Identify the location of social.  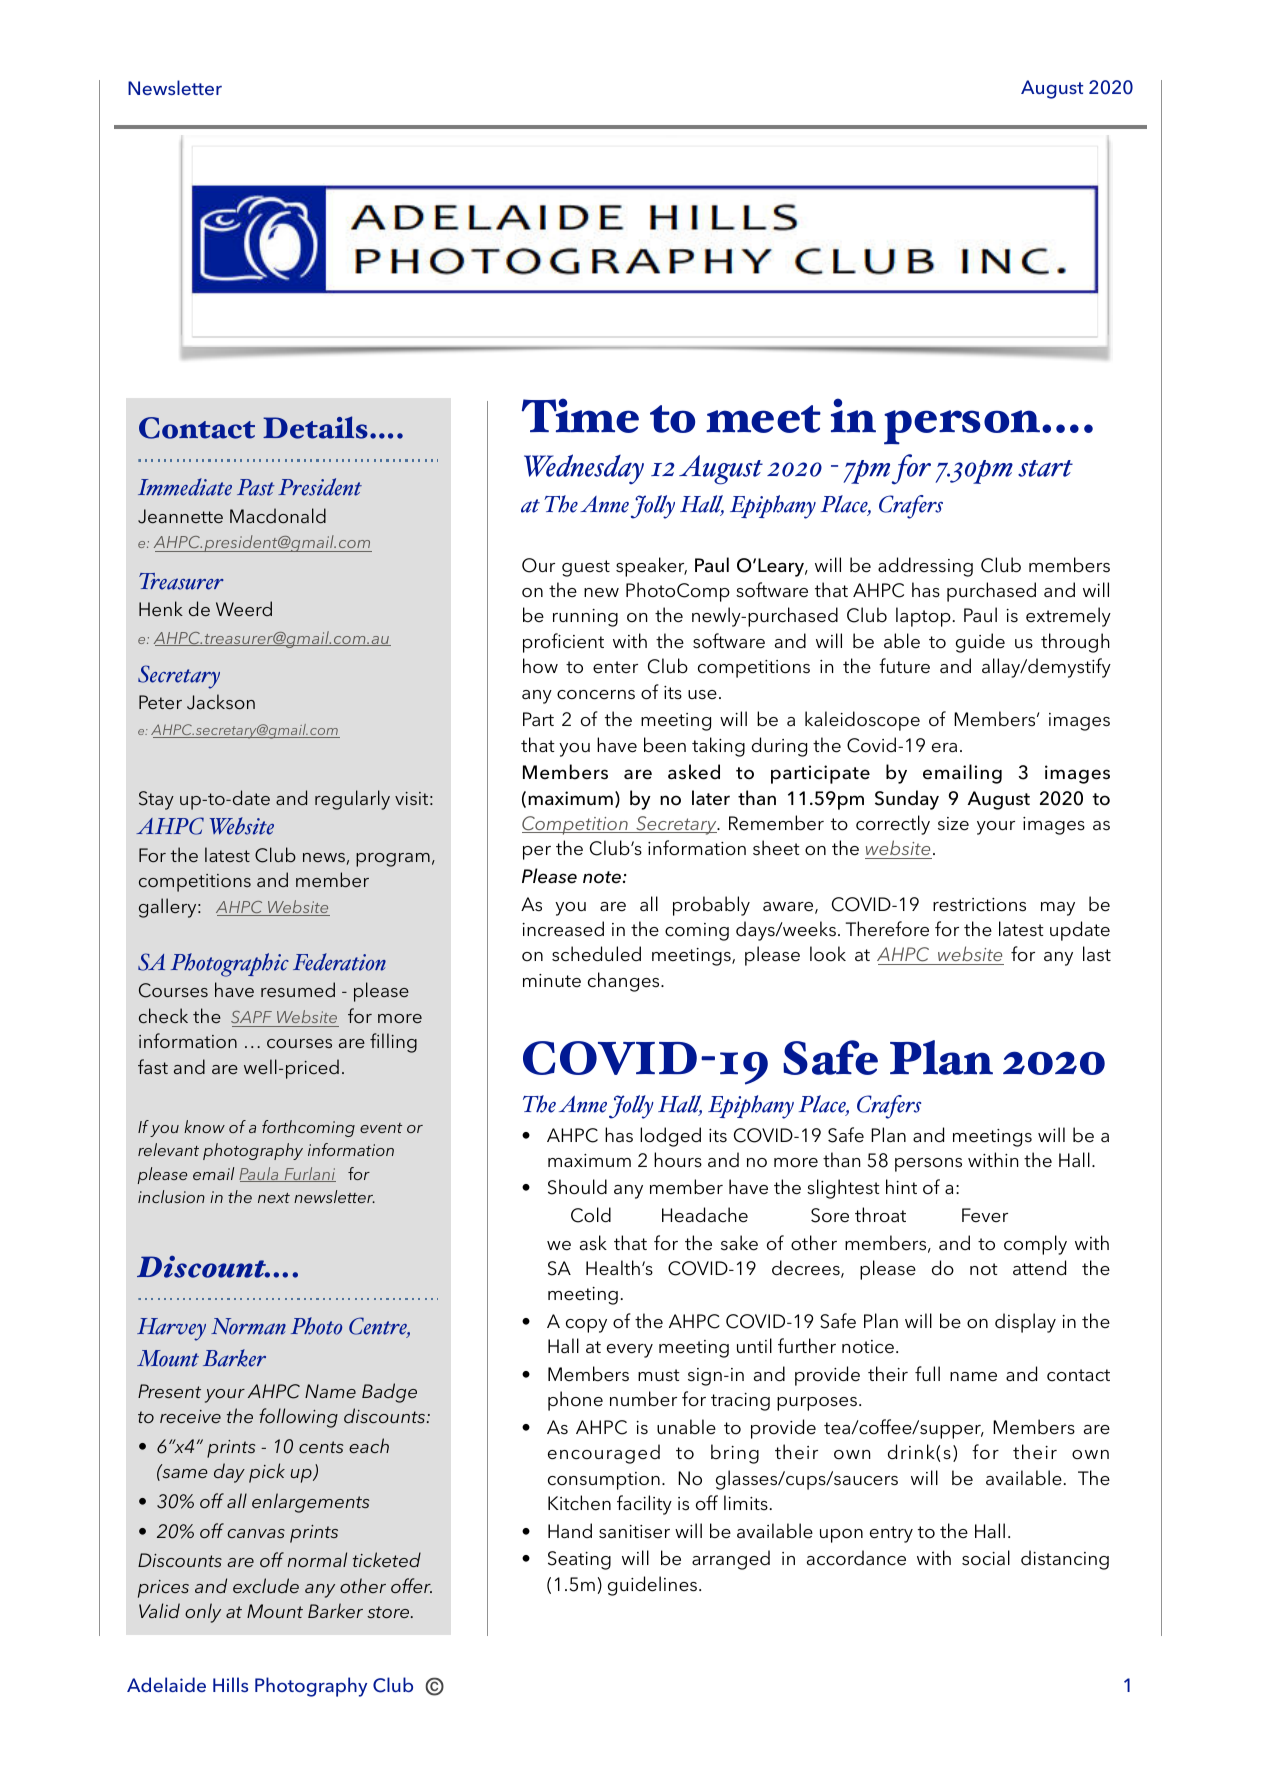
(986, 1558).
